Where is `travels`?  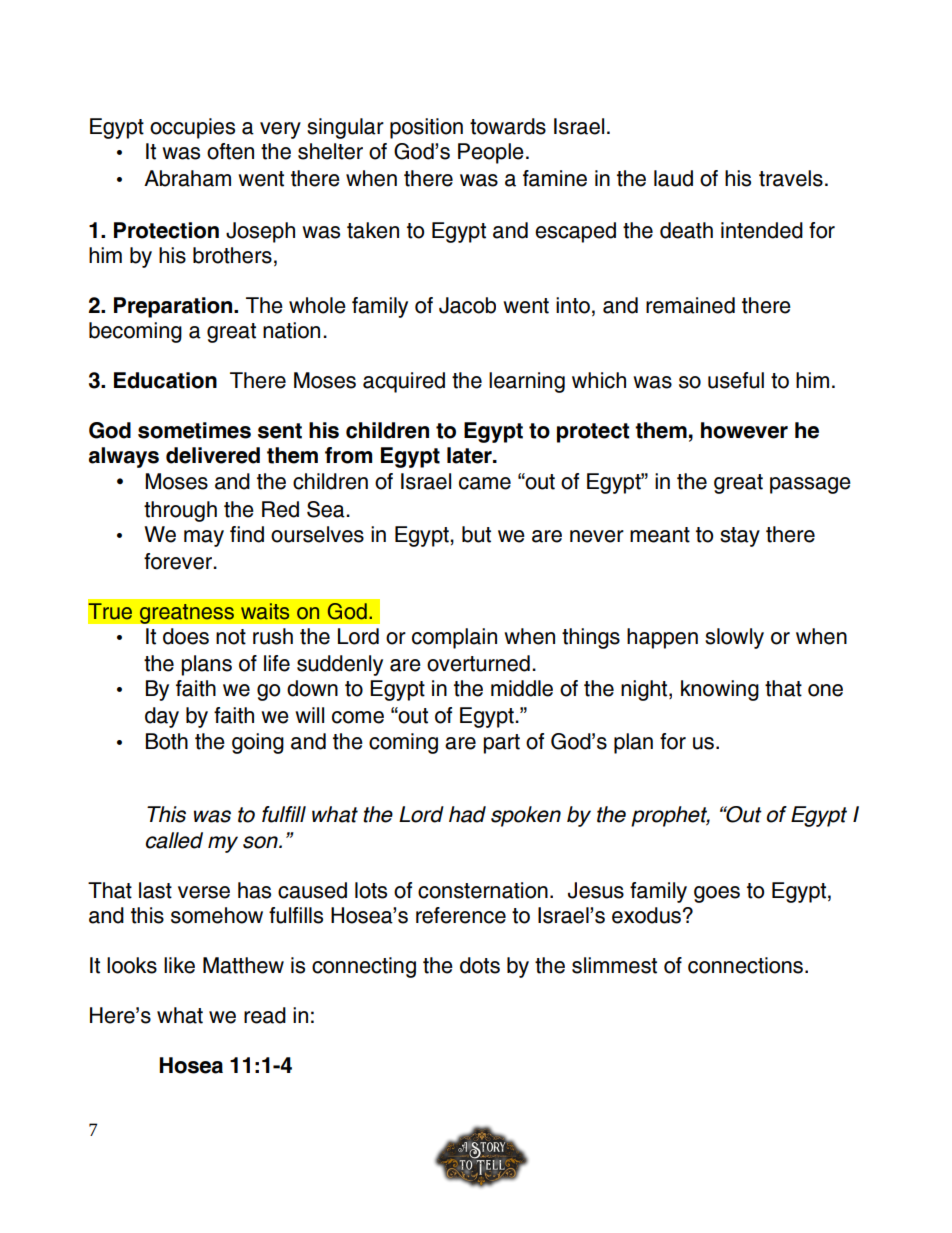
travels is located at coordinates (791, 178).
